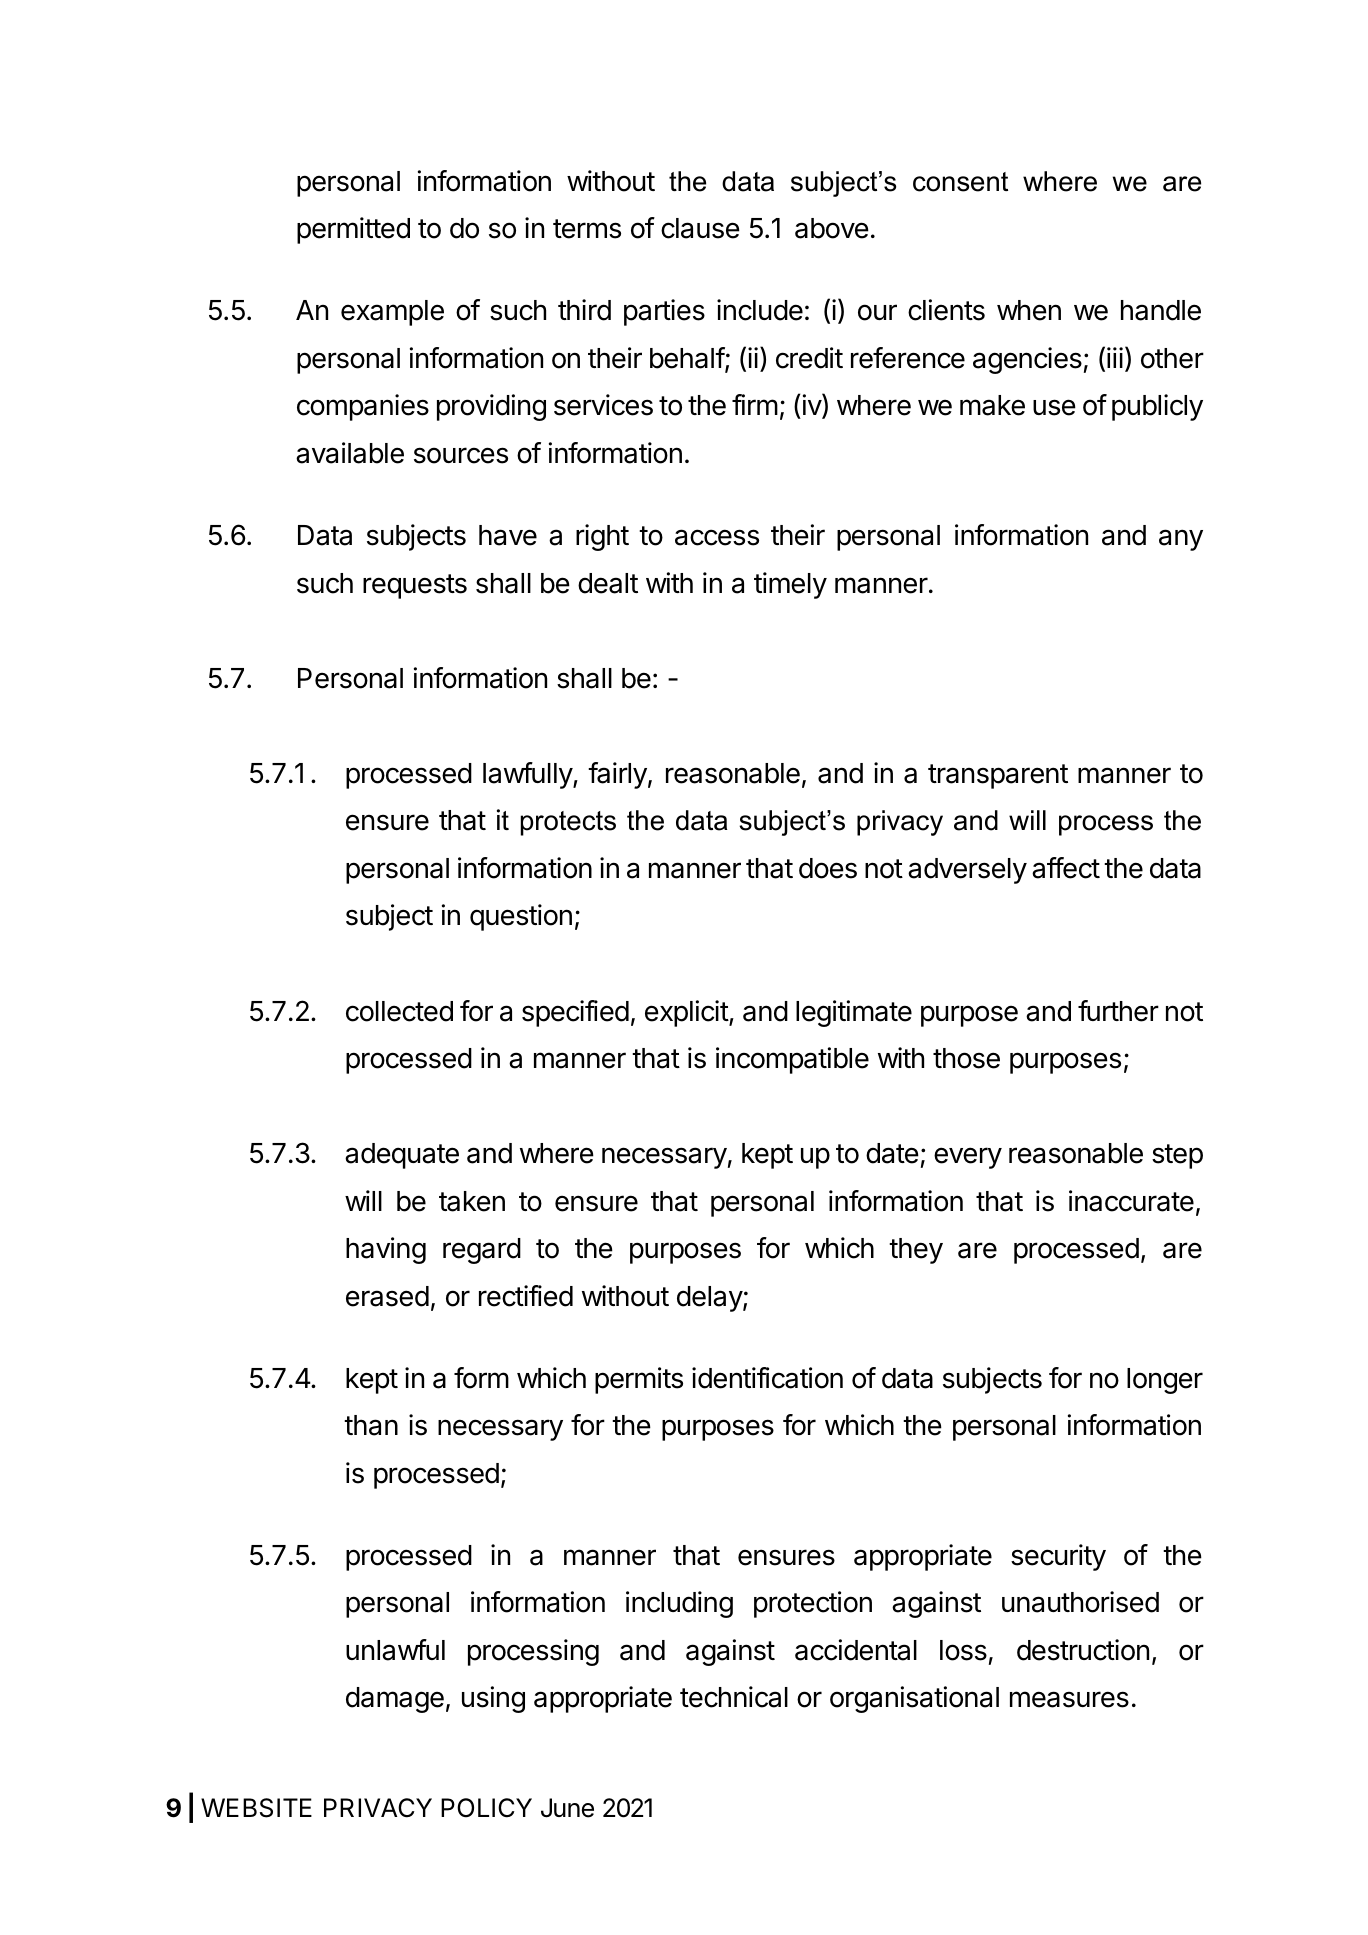 This document has width=1368, height=1935. I want to click on delay, so click(710, 1299).
